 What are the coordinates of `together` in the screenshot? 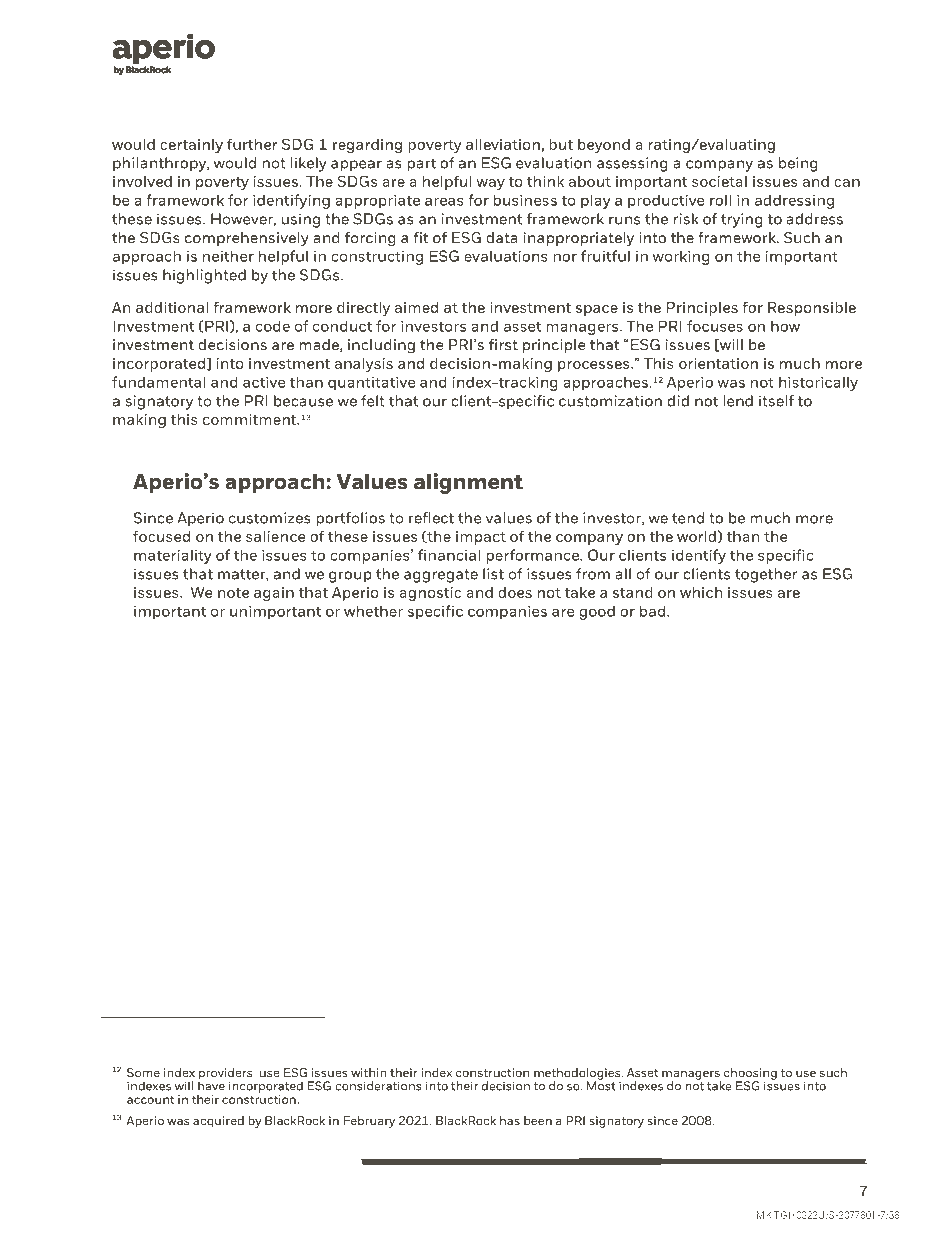 It's located at (766, 575).
